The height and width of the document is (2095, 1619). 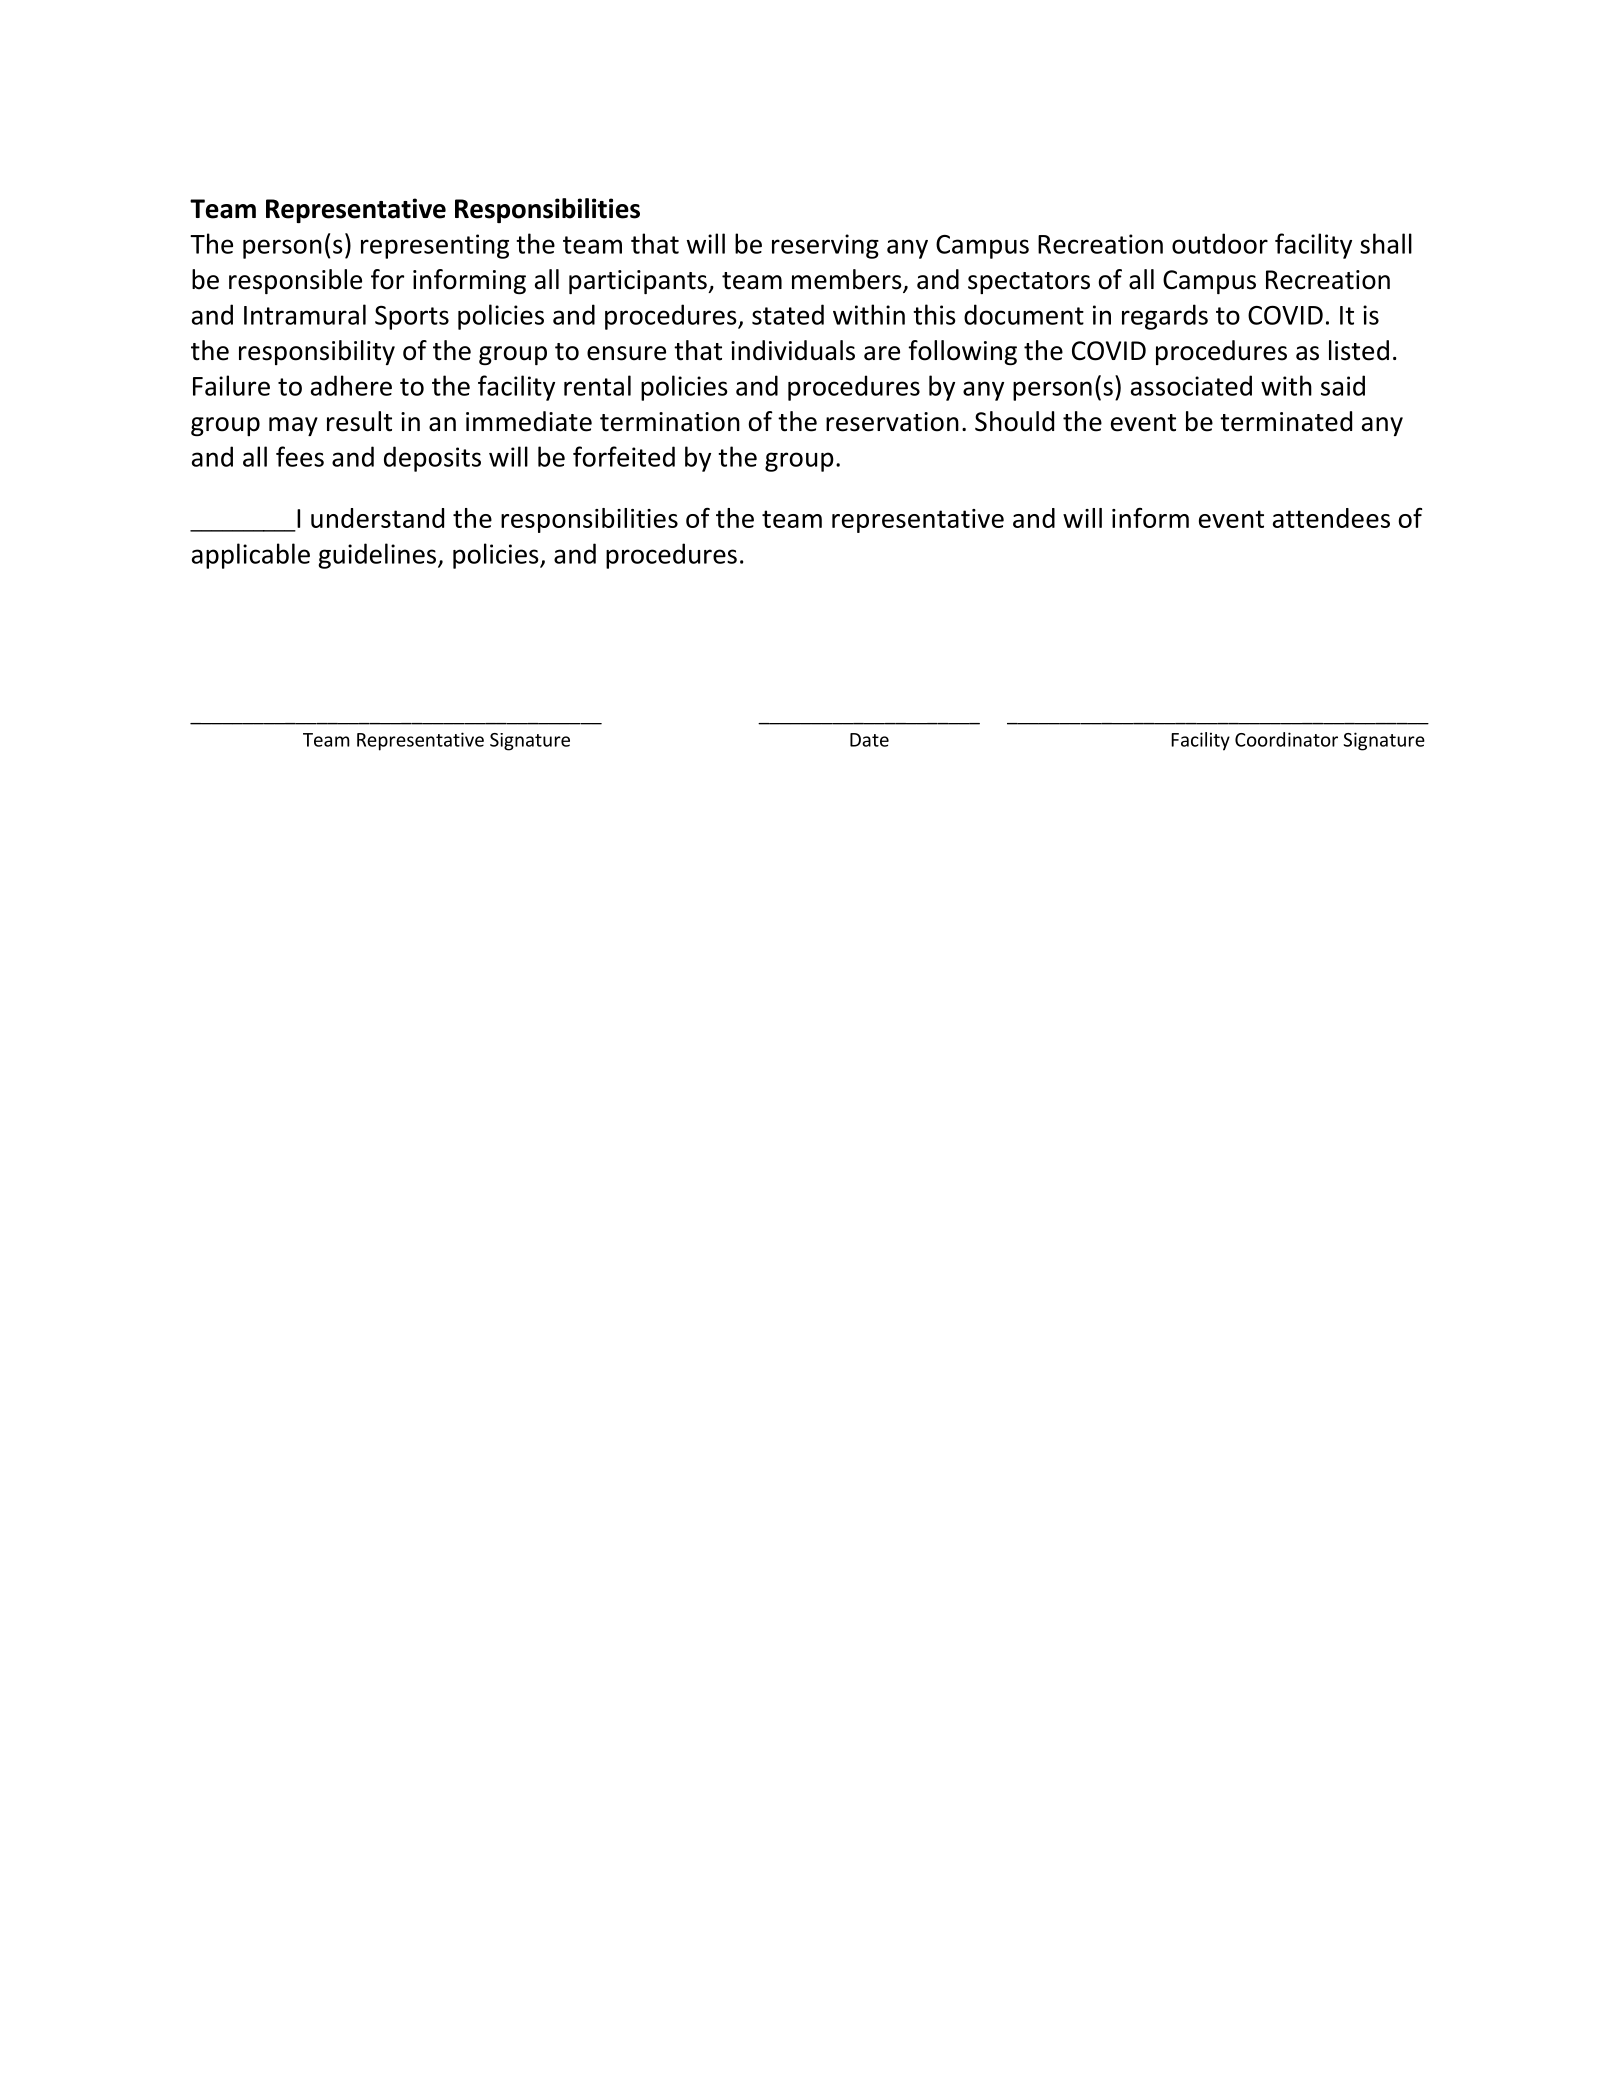 I want to click on terminated, so click(x=1286, y=421).
